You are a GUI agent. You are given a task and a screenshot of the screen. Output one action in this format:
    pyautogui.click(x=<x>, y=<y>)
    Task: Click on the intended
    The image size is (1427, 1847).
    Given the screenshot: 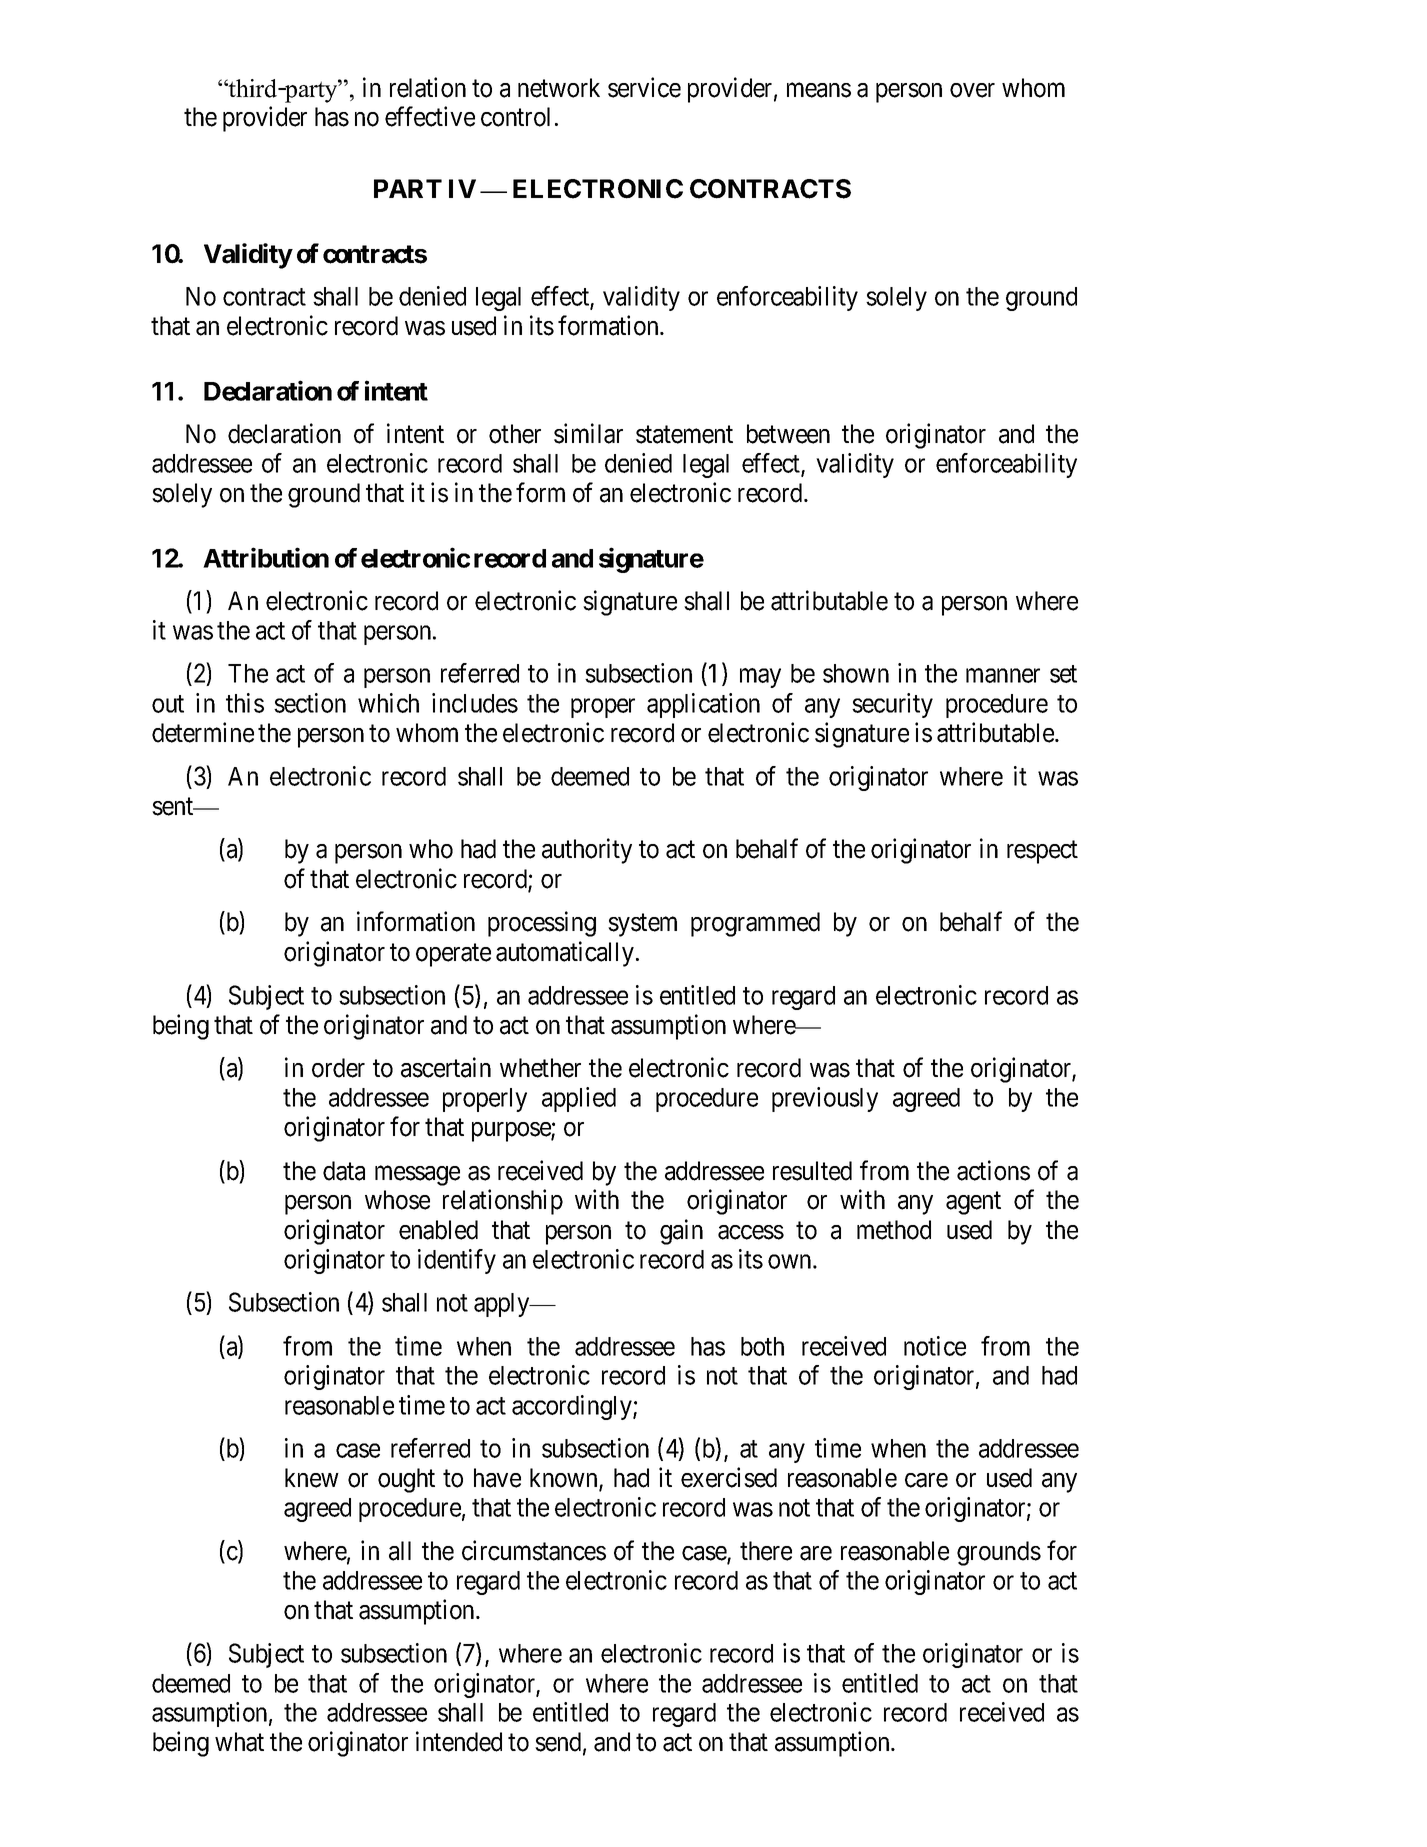 What is the action you would take?
    pyautogui.click(x=459, y=1741)
